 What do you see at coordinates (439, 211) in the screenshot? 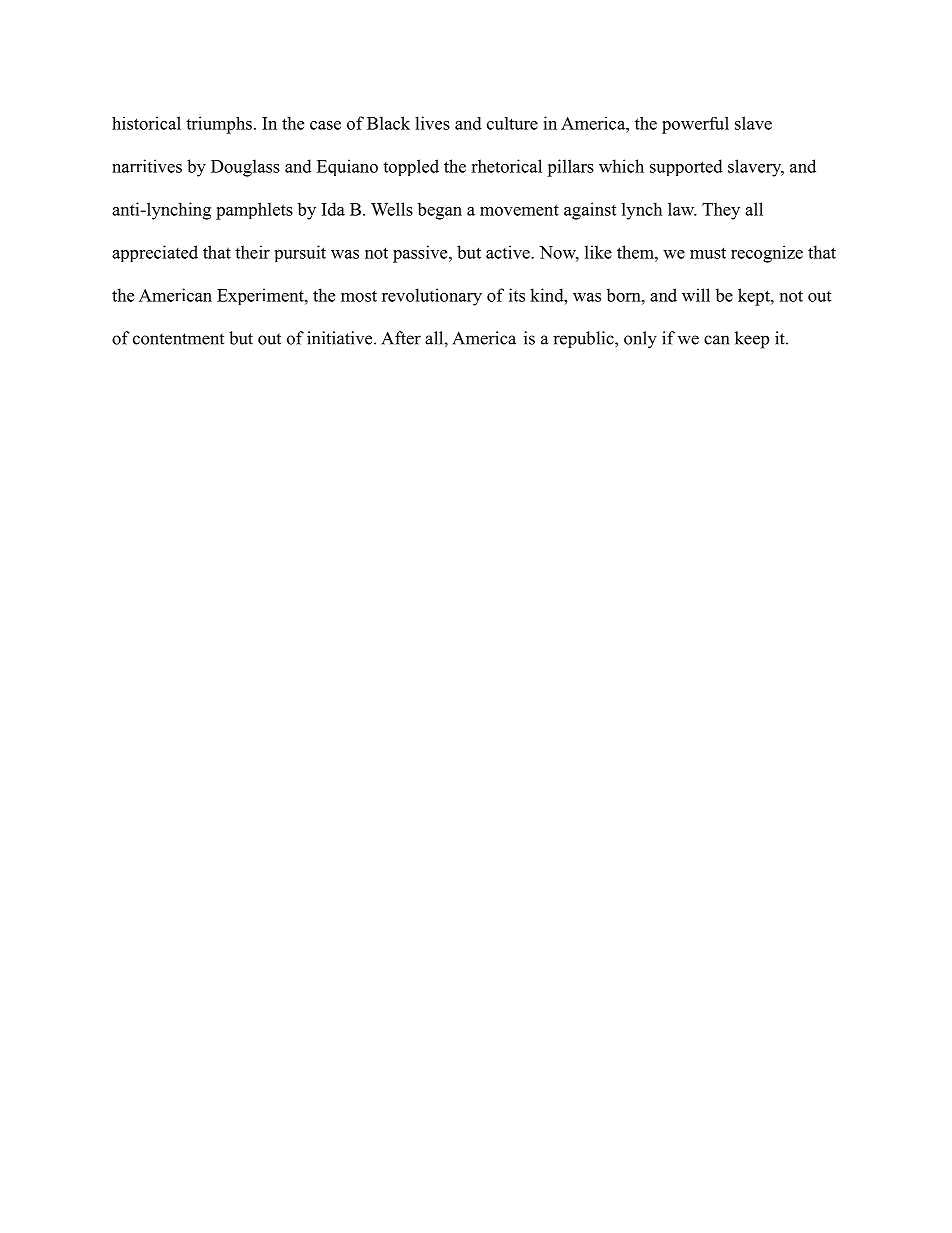
I see `began` at bounding box center [439, 211].
